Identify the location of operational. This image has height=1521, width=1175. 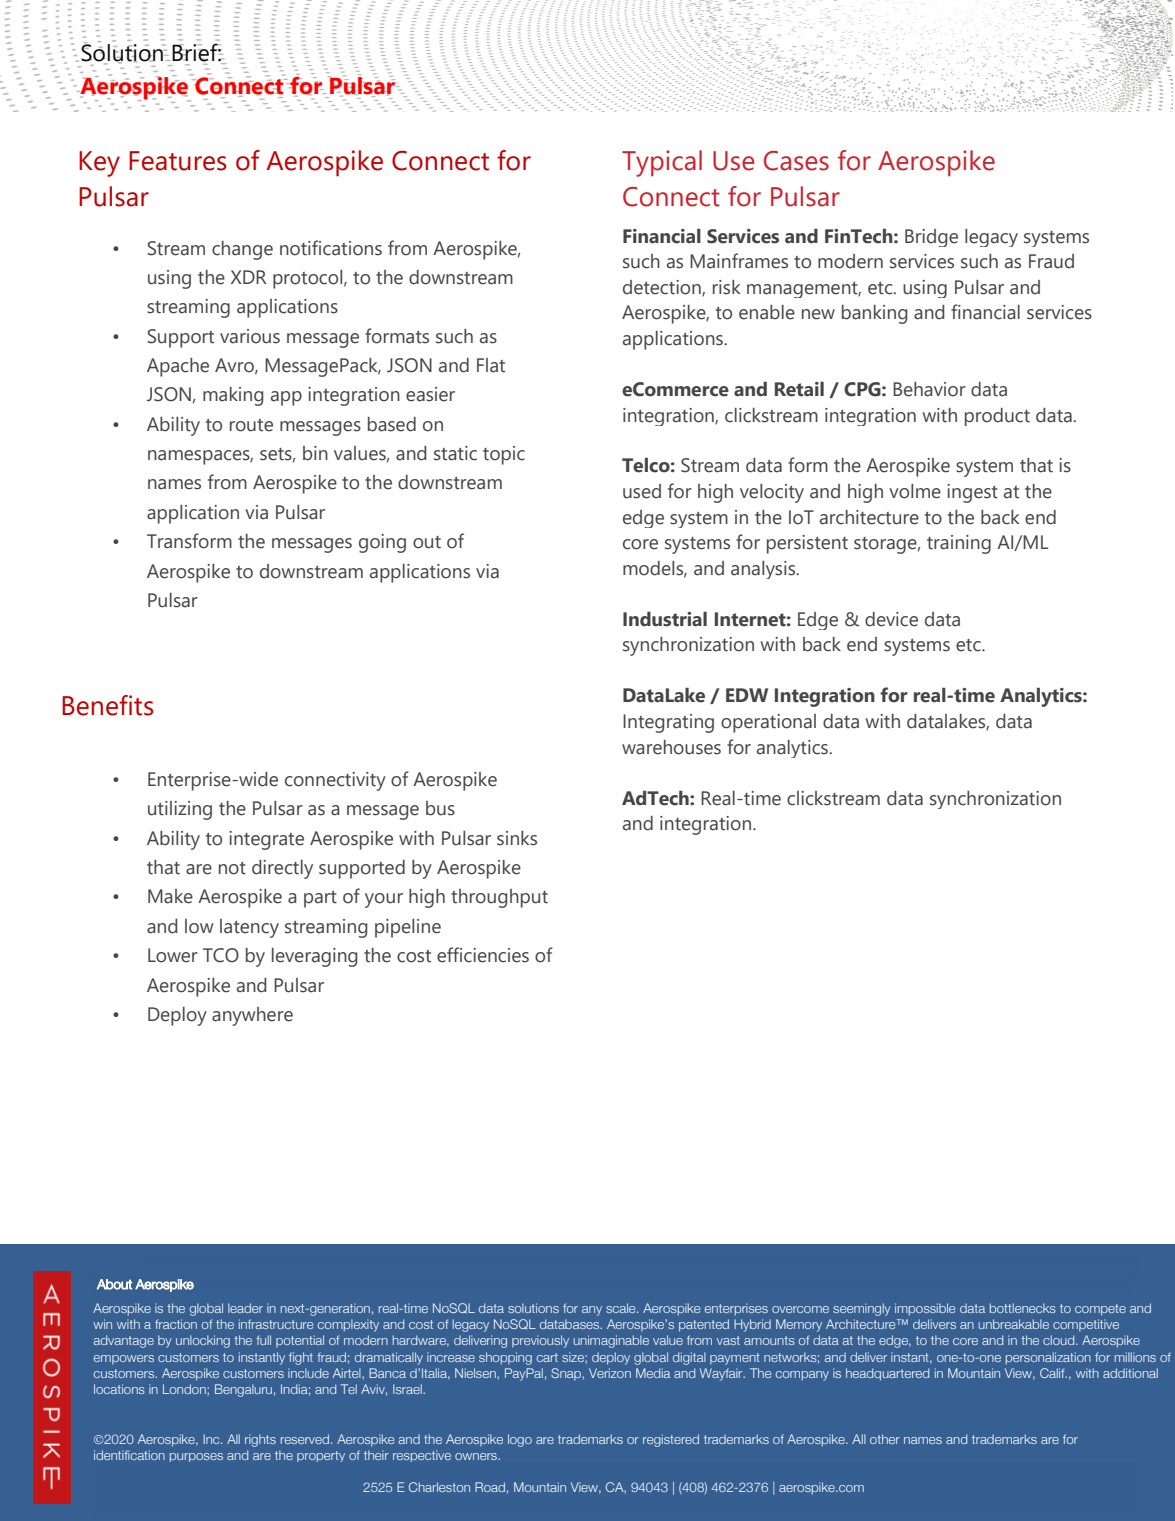
(768, 723).
